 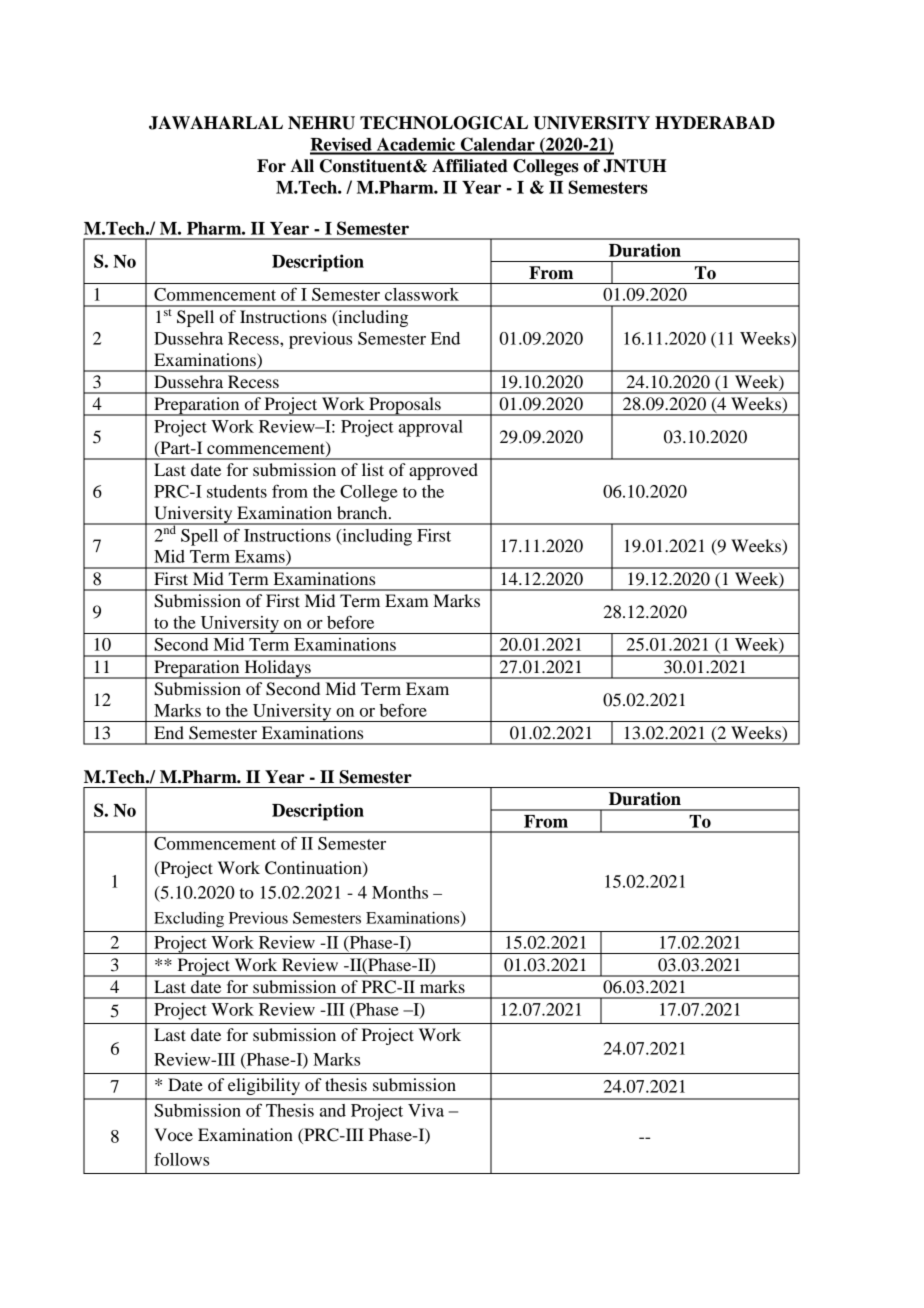 What do you see at coordinates (443, 471) in the image?
I see `approved` at bounding box center [443, 471].
